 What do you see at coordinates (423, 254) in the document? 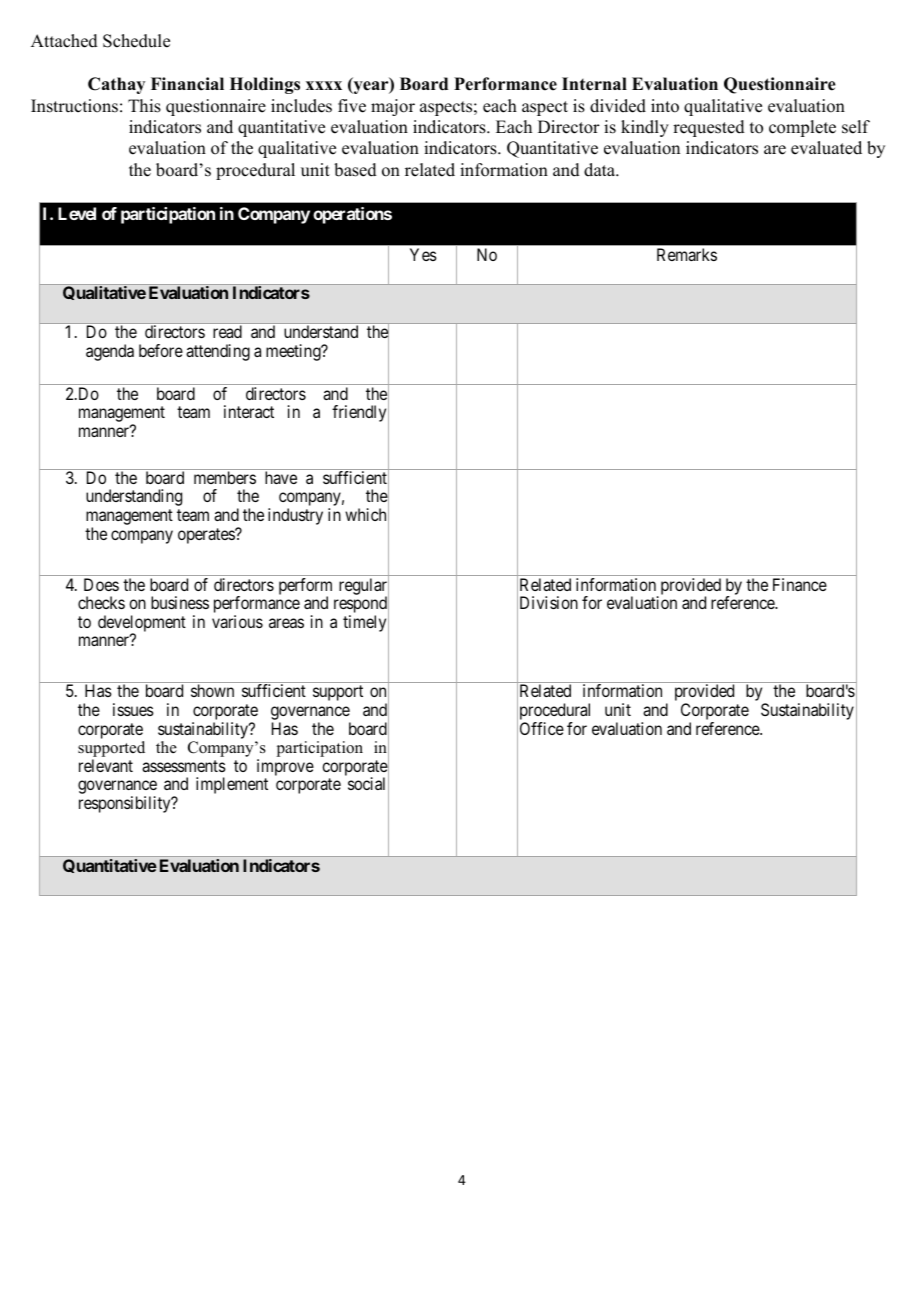
I see `Yes` at bounding box center [423, 254].
